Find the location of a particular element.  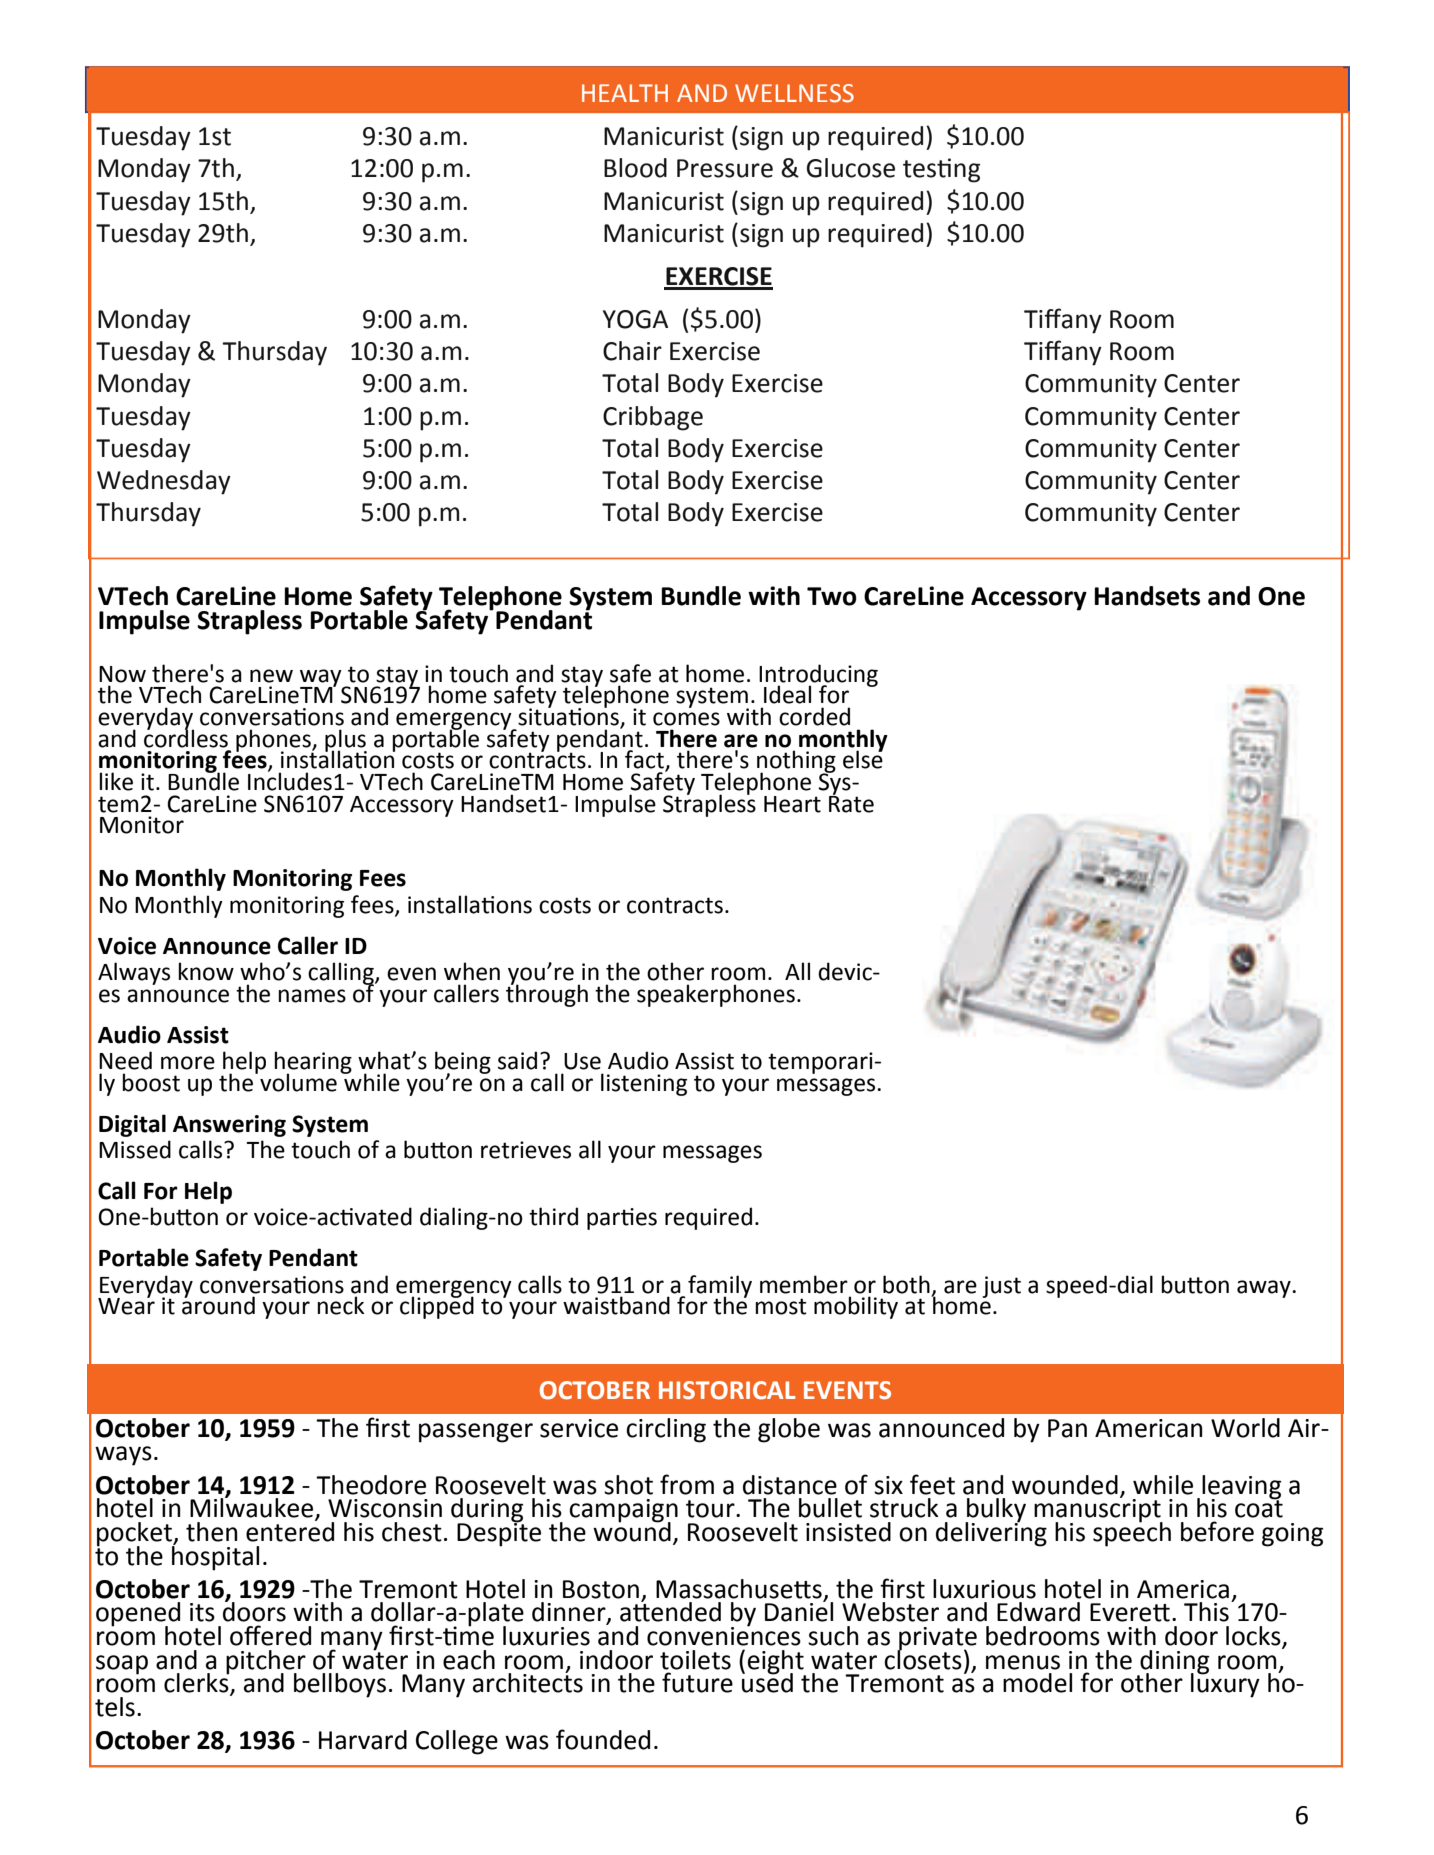

Glucose is located at coordinates (851, 168).
